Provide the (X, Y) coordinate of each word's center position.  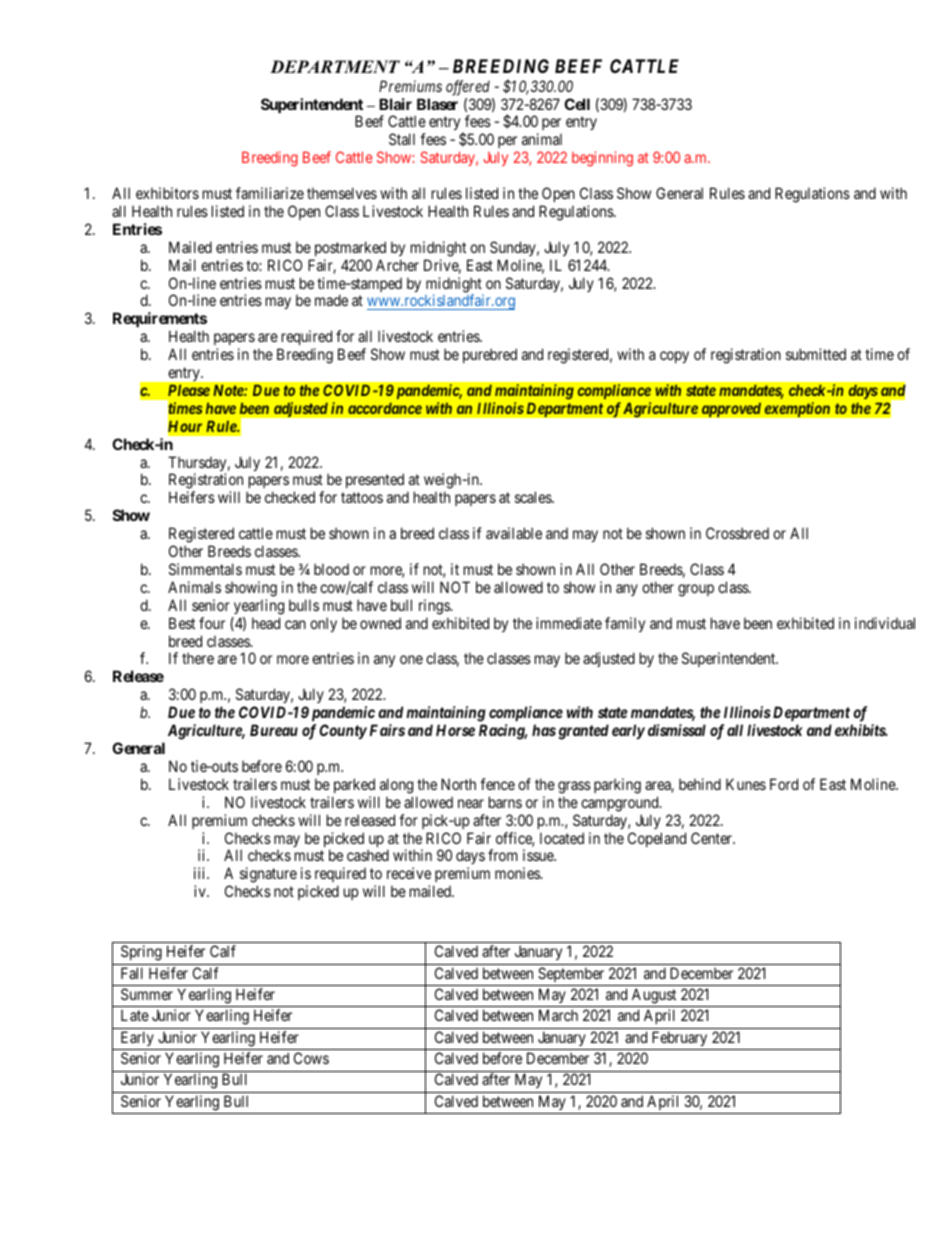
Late (135, 1015)
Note (229, 390)
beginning (602, 159)
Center (713, 838)
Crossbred (737, 533)
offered (468, 88)
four (212, 623)
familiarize (270, 193)
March (558, 1015)
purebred (490, 355)
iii (201, 873)
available (514, 533)
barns (505, 802)
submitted (816, 354)
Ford (784, 784)
